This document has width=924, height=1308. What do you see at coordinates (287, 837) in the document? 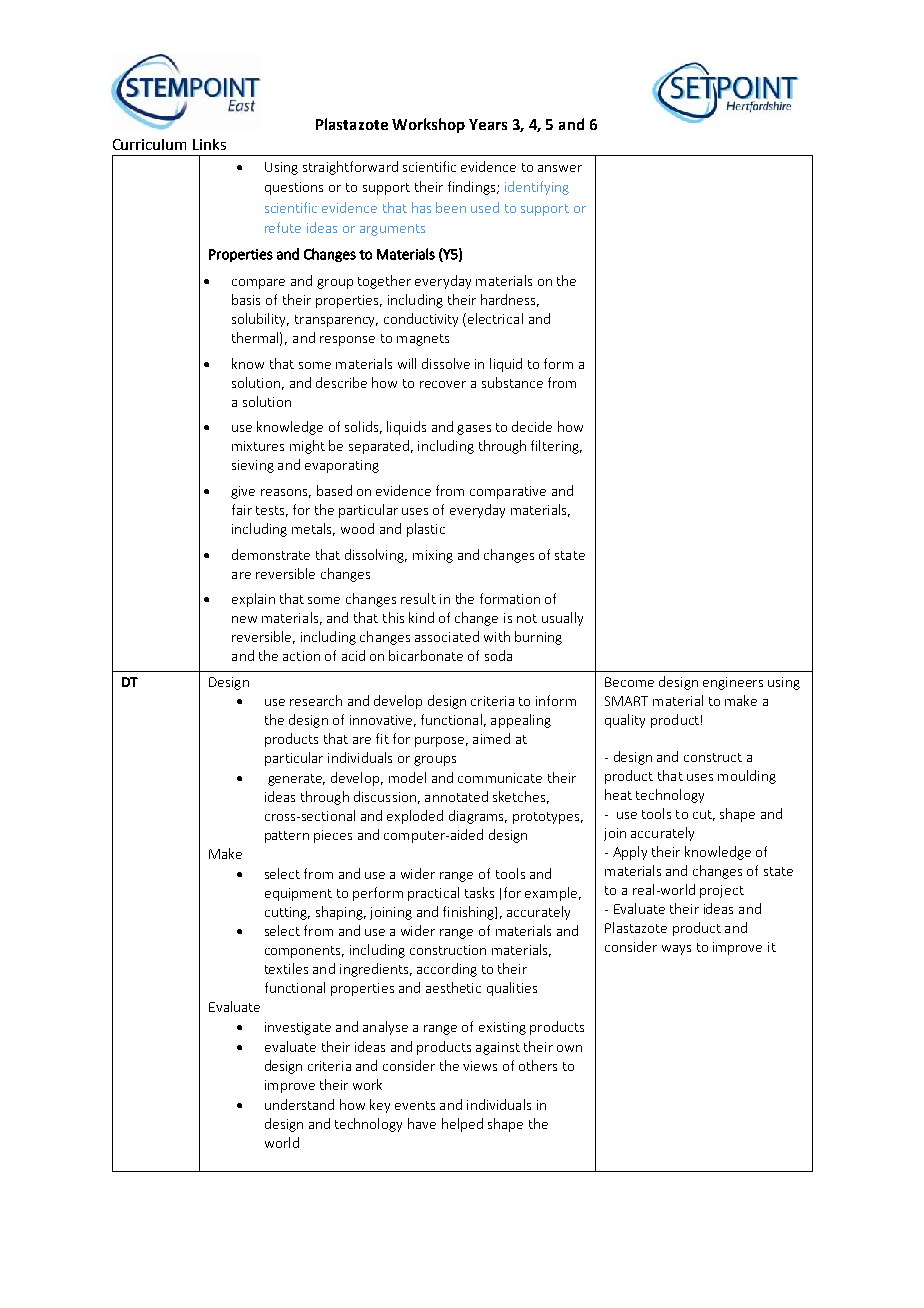
I see `pattern` at bounding box center [287, 837].
